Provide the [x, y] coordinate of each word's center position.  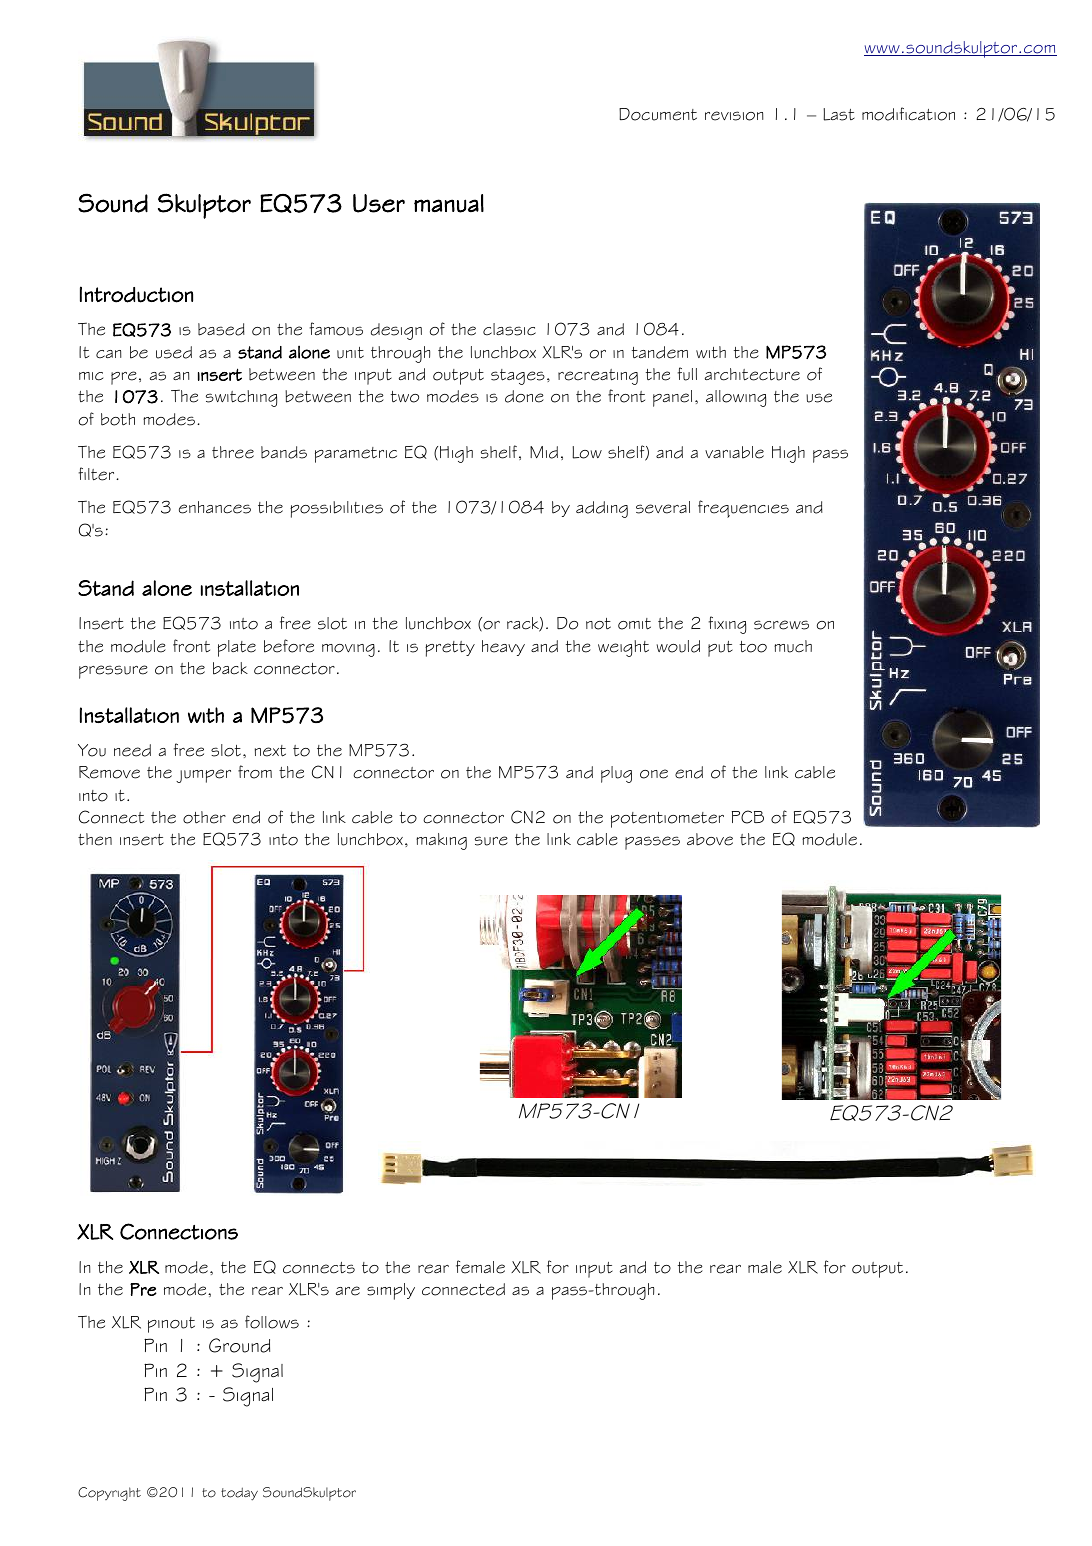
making [441, 841]
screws [781, 625]
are [348, 1291]
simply [391, 1291]
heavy [503, 648]
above [710, 839]
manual [449, 203]
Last [839, 114]
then [95, 839]
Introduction [136, 294]
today [239, 1494]
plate [237, 648]
